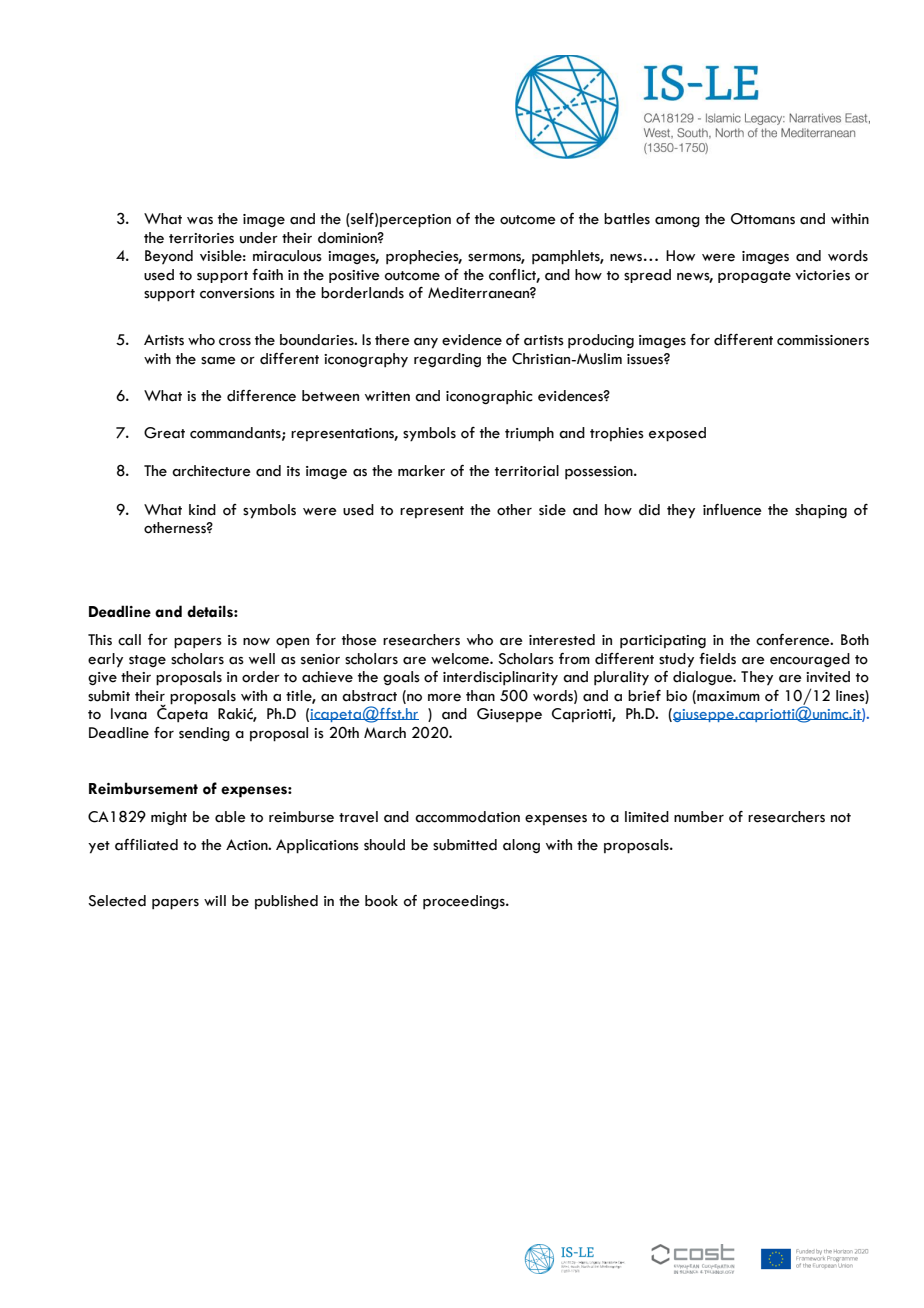 This screenshot has height=1308, width=924. What do you see at coordinates (810, 660) in the screenshot?
I see `encouraged` at bounding box center [810, 660].
